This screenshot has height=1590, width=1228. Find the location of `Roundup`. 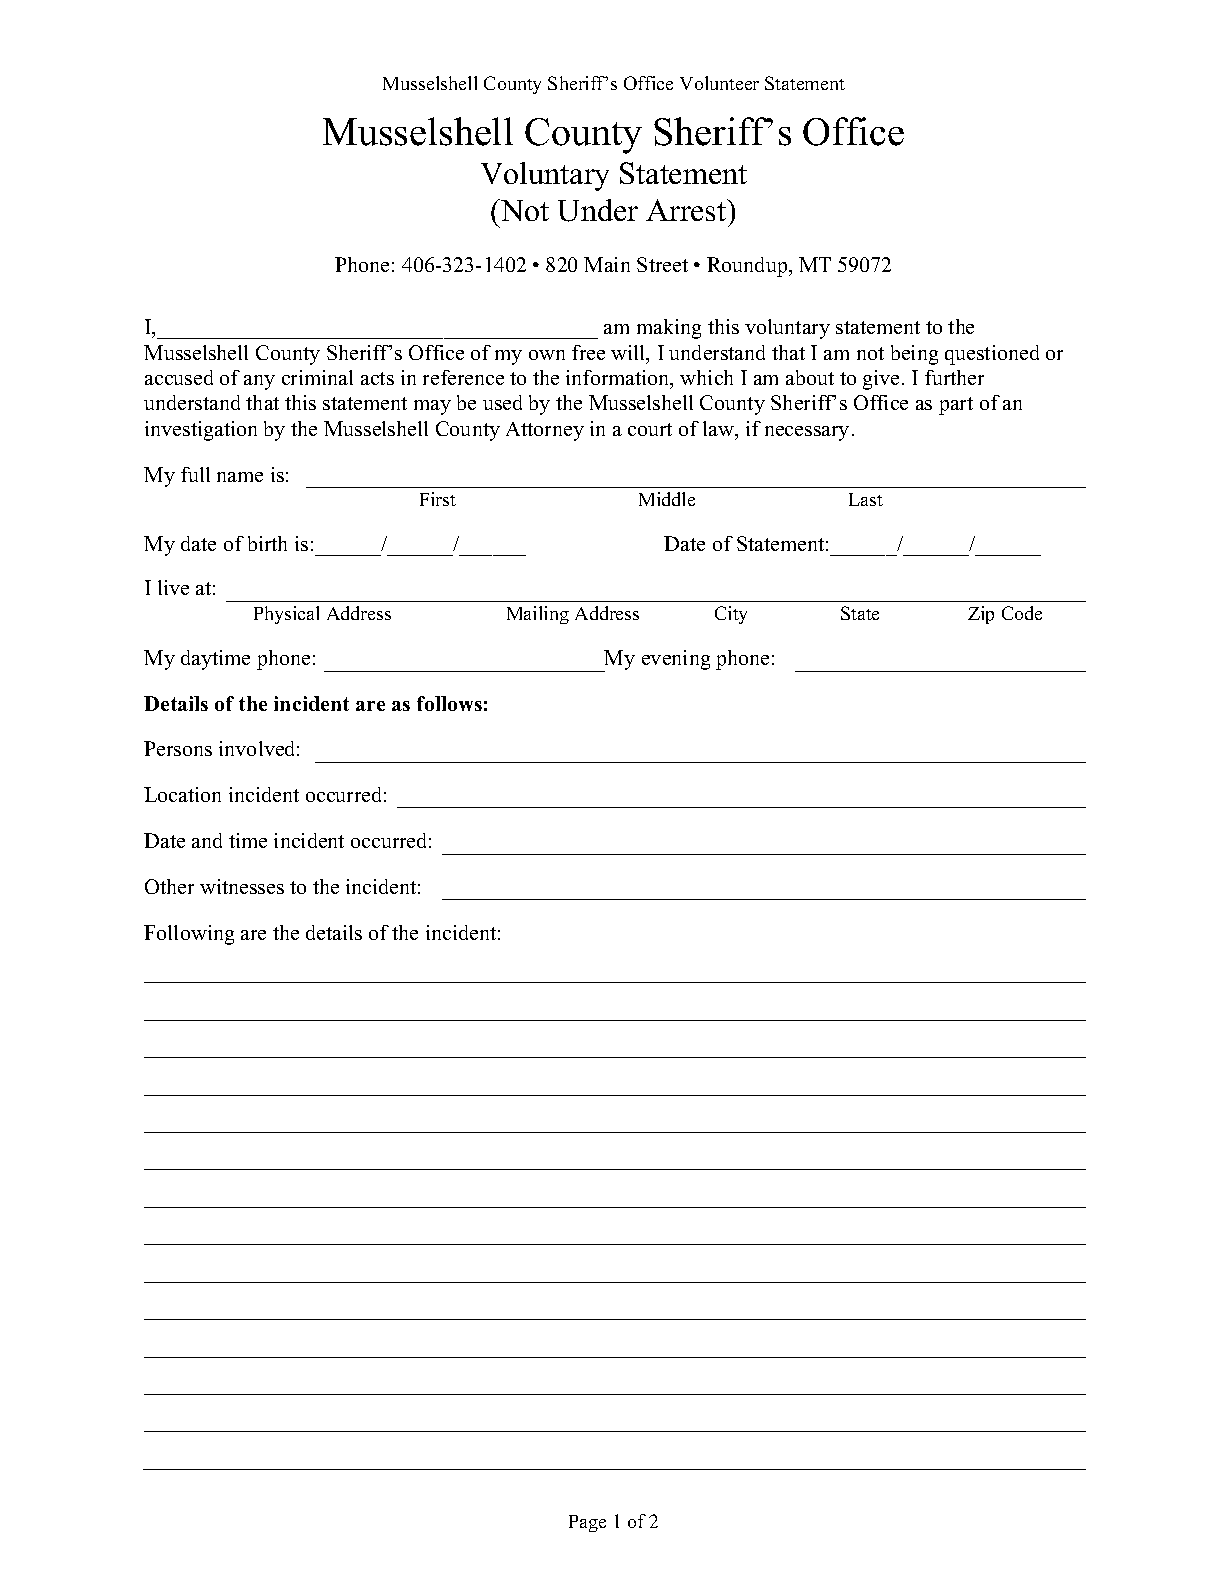

Roundup is located at coordinates (748, 267).
